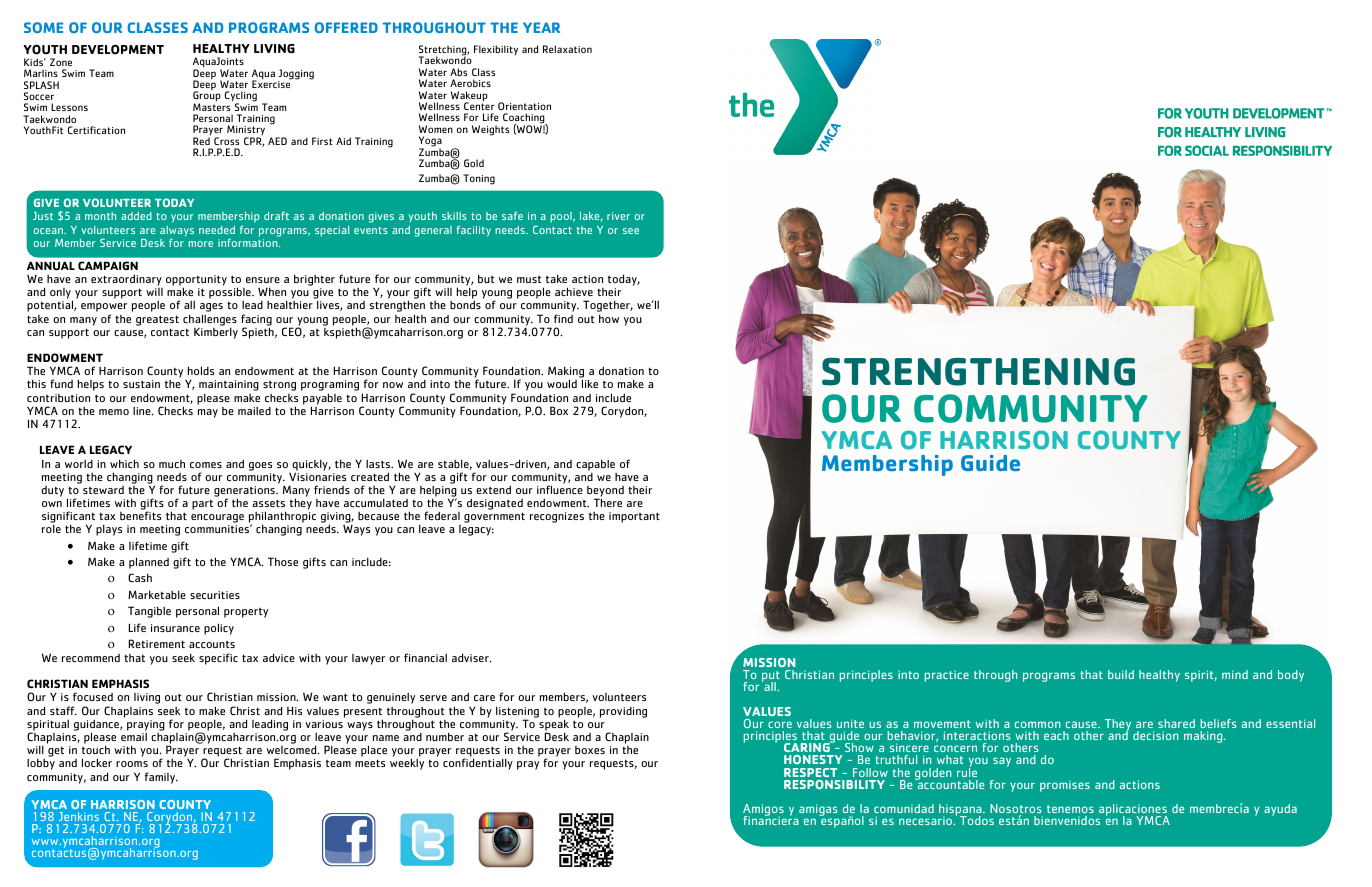 The width and height of the screenshot is (1372, 887). What do you see at coordinates (595, 465) in the screenshot?
I see `capable` at bounding box center [595, 465].
